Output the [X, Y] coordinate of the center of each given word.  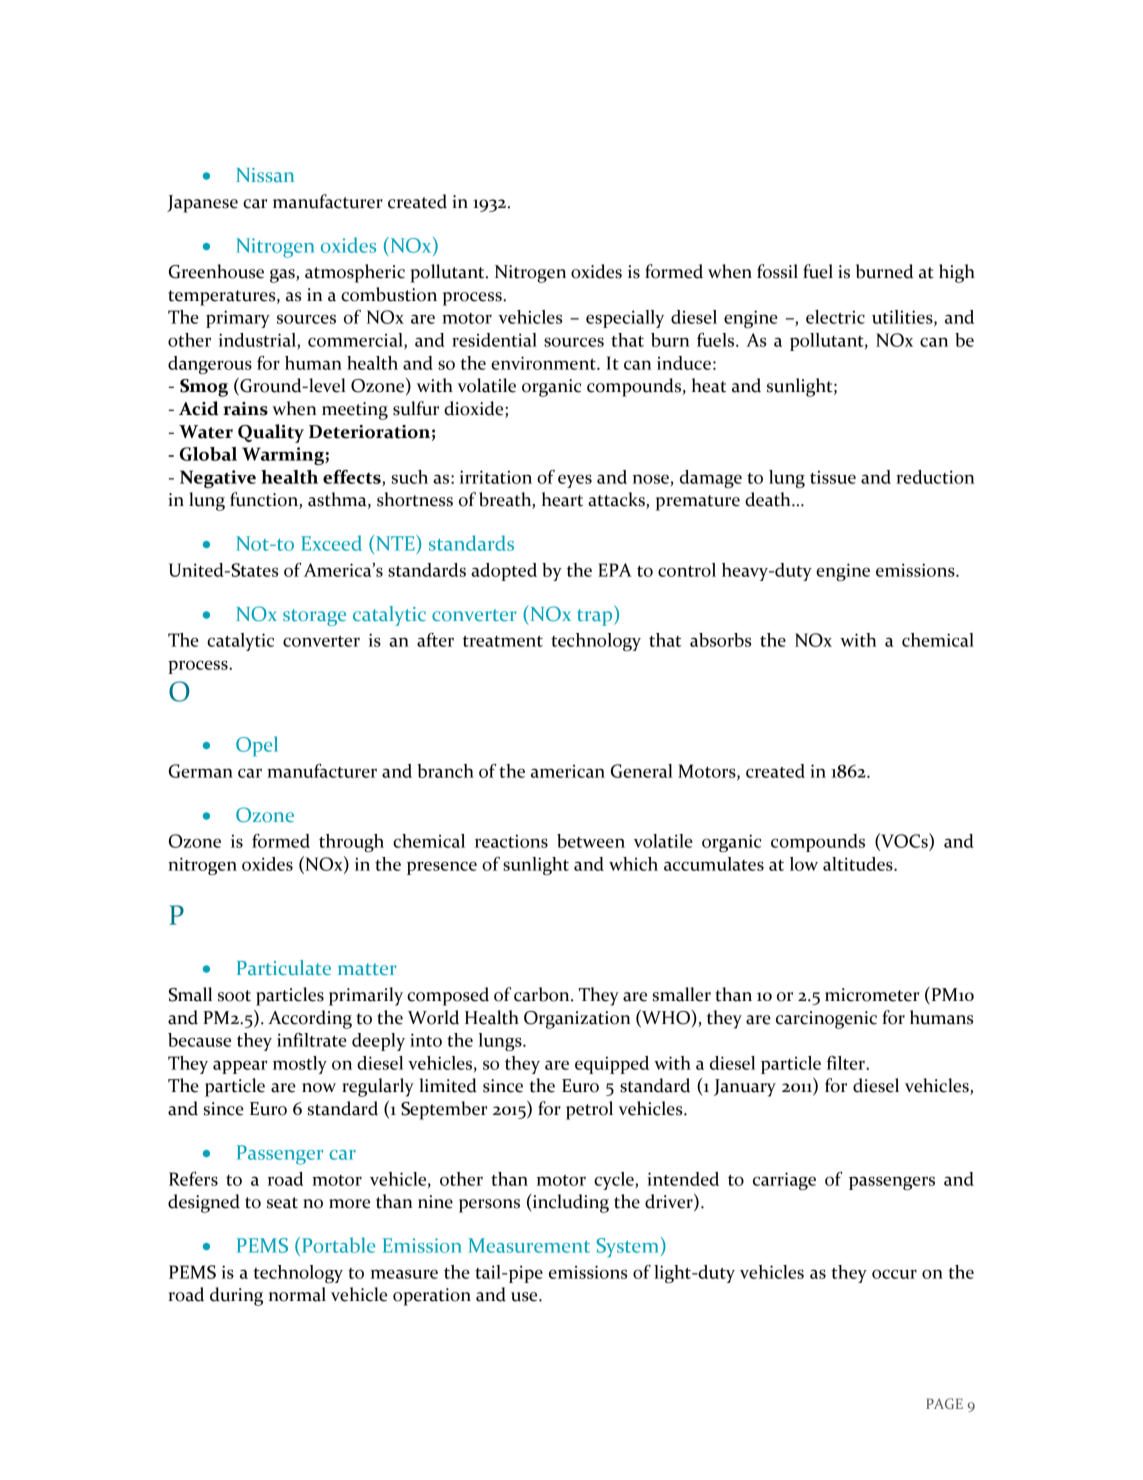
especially [625, 319]
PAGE [944, 1403]
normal [297, 1294]
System [627, 1247]
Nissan [265, 175]
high [957, 273]
